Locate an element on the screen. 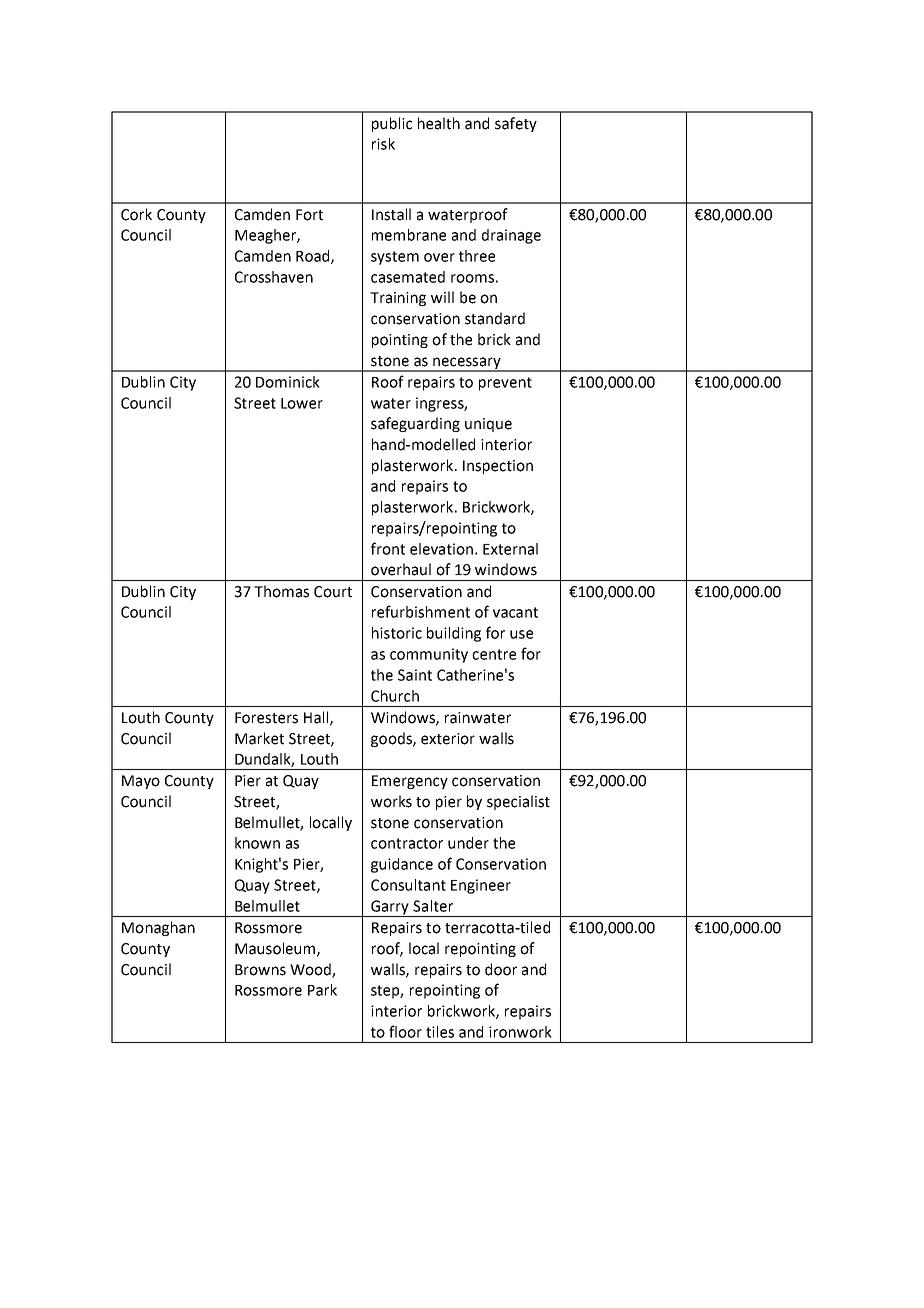 The image size is (924, 1308). Thomas is located at coordinates (281, 591).
